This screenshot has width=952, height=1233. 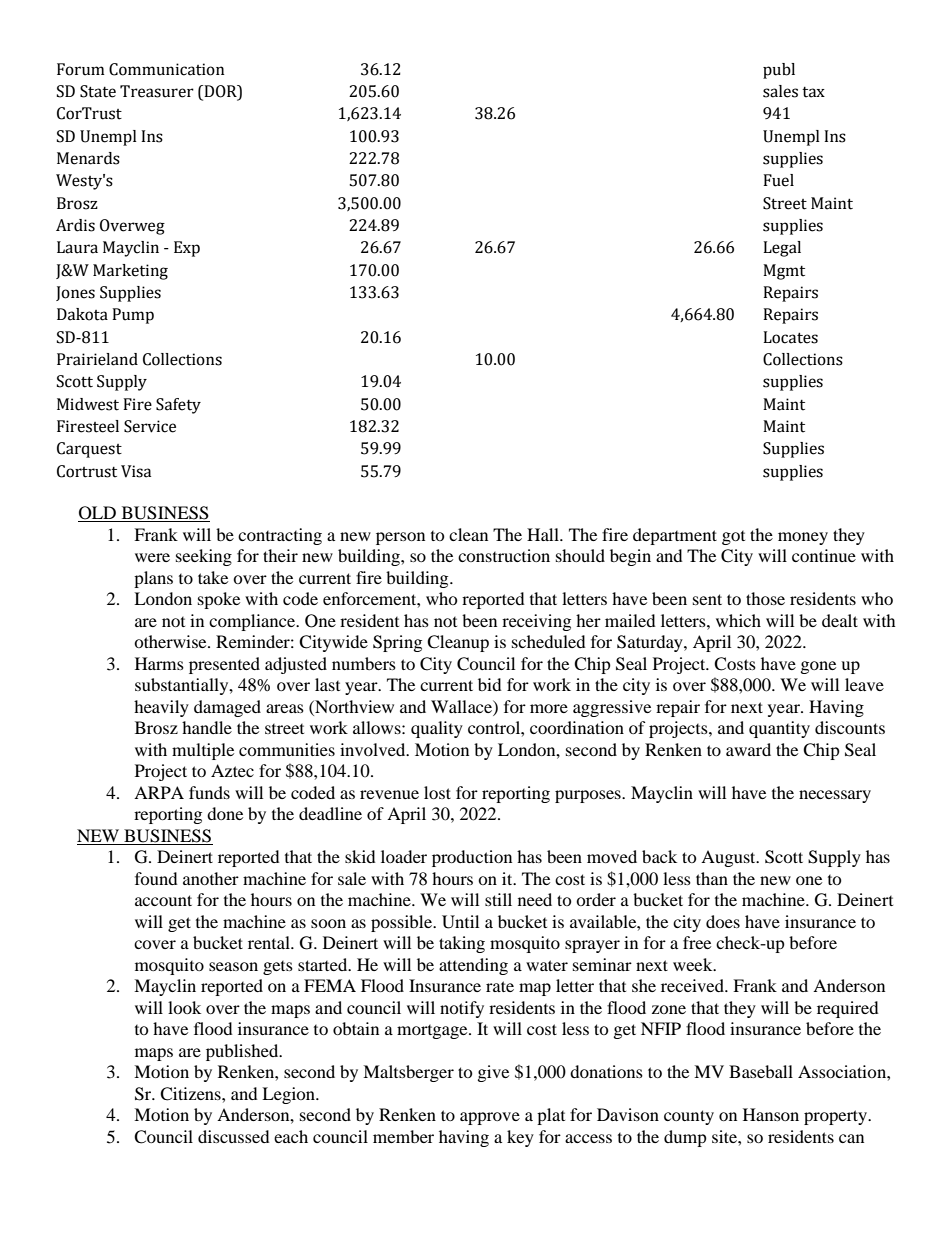 I want to click on tax, so click(x=813, y=92).
